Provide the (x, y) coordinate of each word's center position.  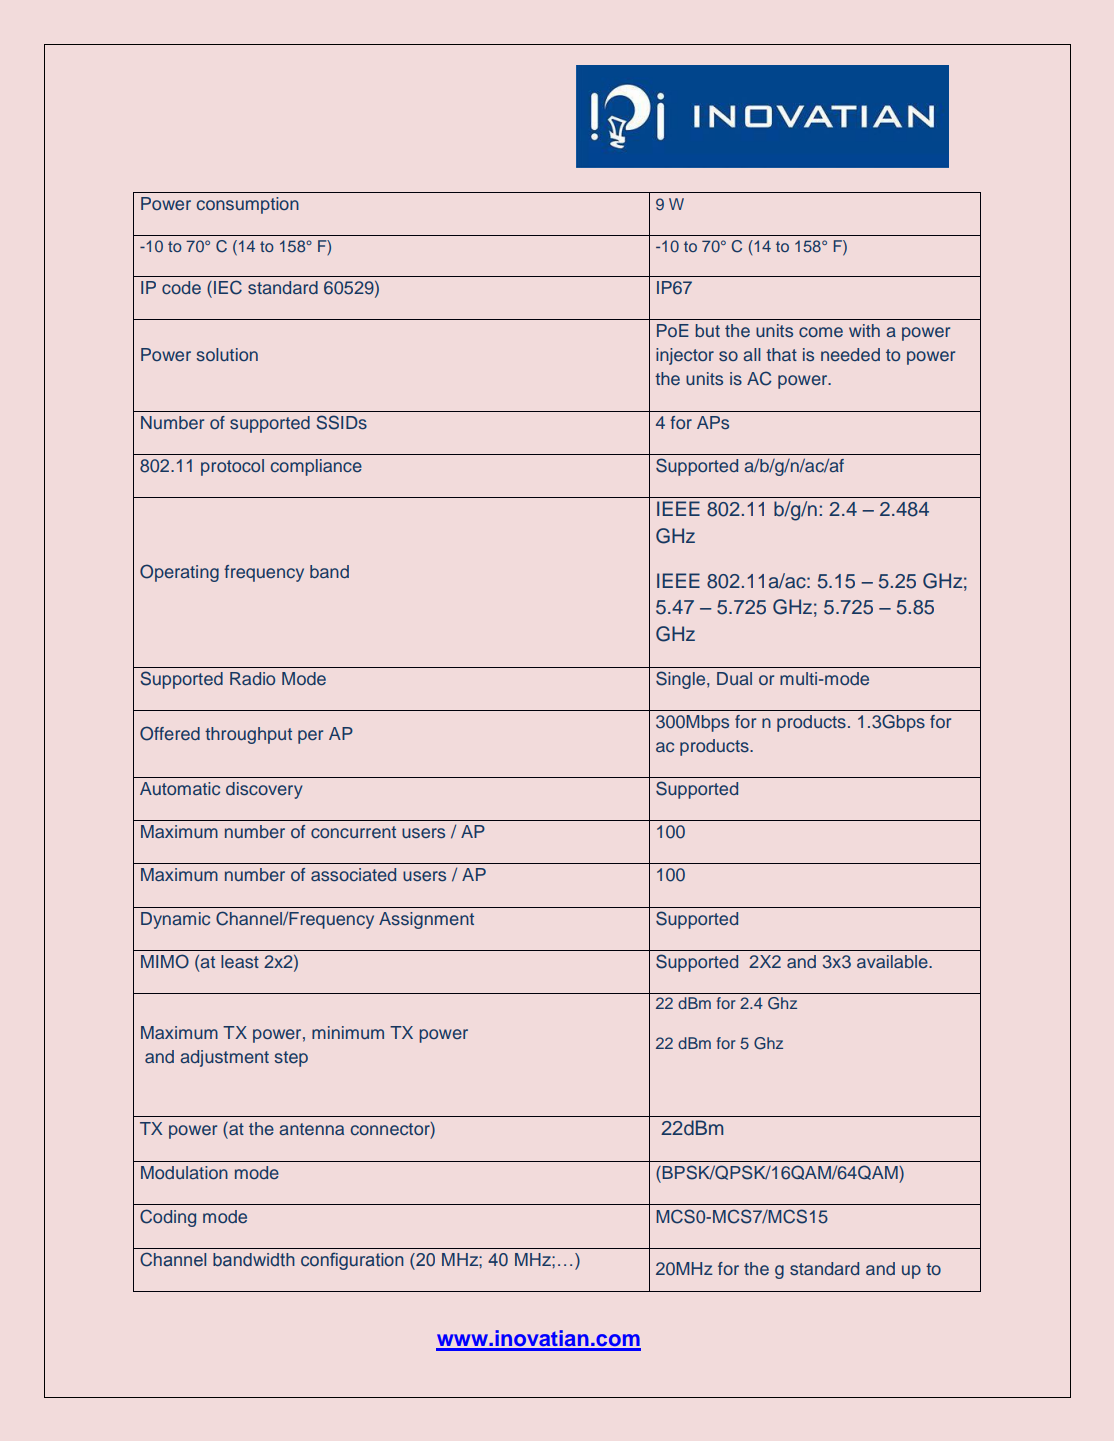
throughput (248, 735)
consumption (248, 205)
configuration (352, 1261)
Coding (168, 1218)
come (821, 332)
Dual (734, 678)
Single (682, 680)
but (708, 330)
